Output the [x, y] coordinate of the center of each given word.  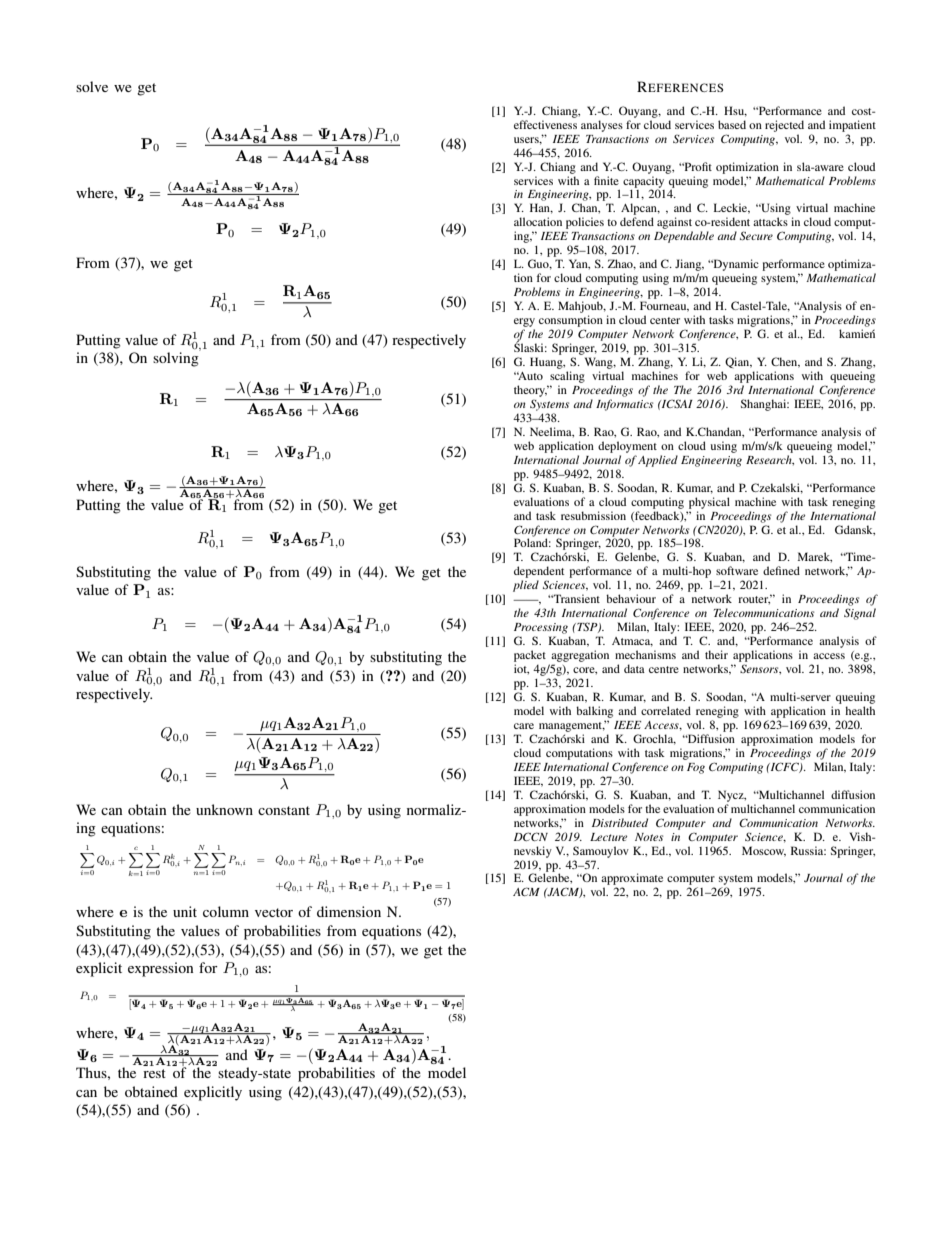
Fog [696, 768]
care [524, 726]
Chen [785, 362]
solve [92, 86]
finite [606, 180]
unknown [224, 809]
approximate [632, 880]
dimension [349, 911]
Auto [530, 376]
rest [154, 1073]
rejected [784, 126]
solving [176, 358]
